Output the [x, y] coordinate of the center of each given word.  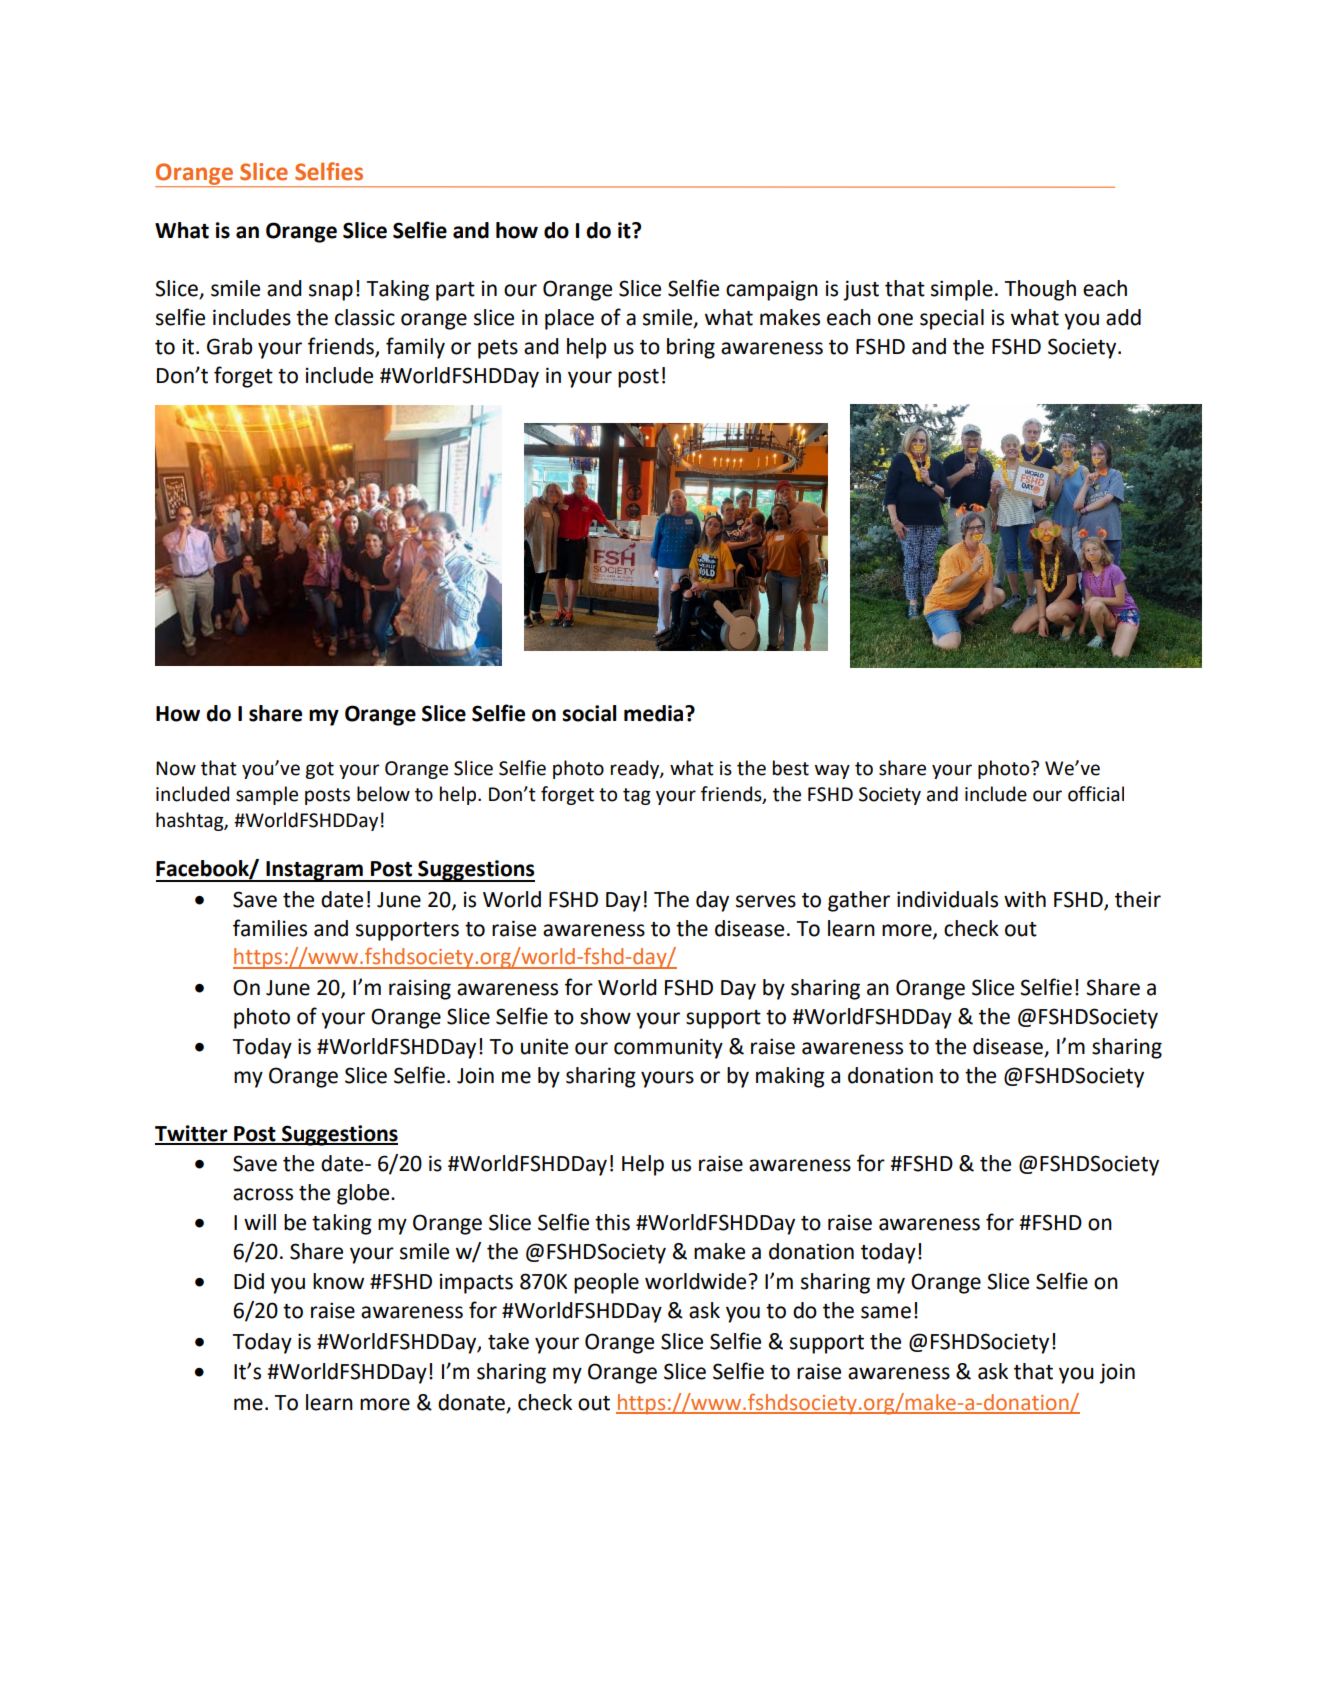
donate [472, 1403]
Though [1040, 290]
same [886, 1312]
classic [365, 317]
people [606, 1283]
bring [691, 348]
